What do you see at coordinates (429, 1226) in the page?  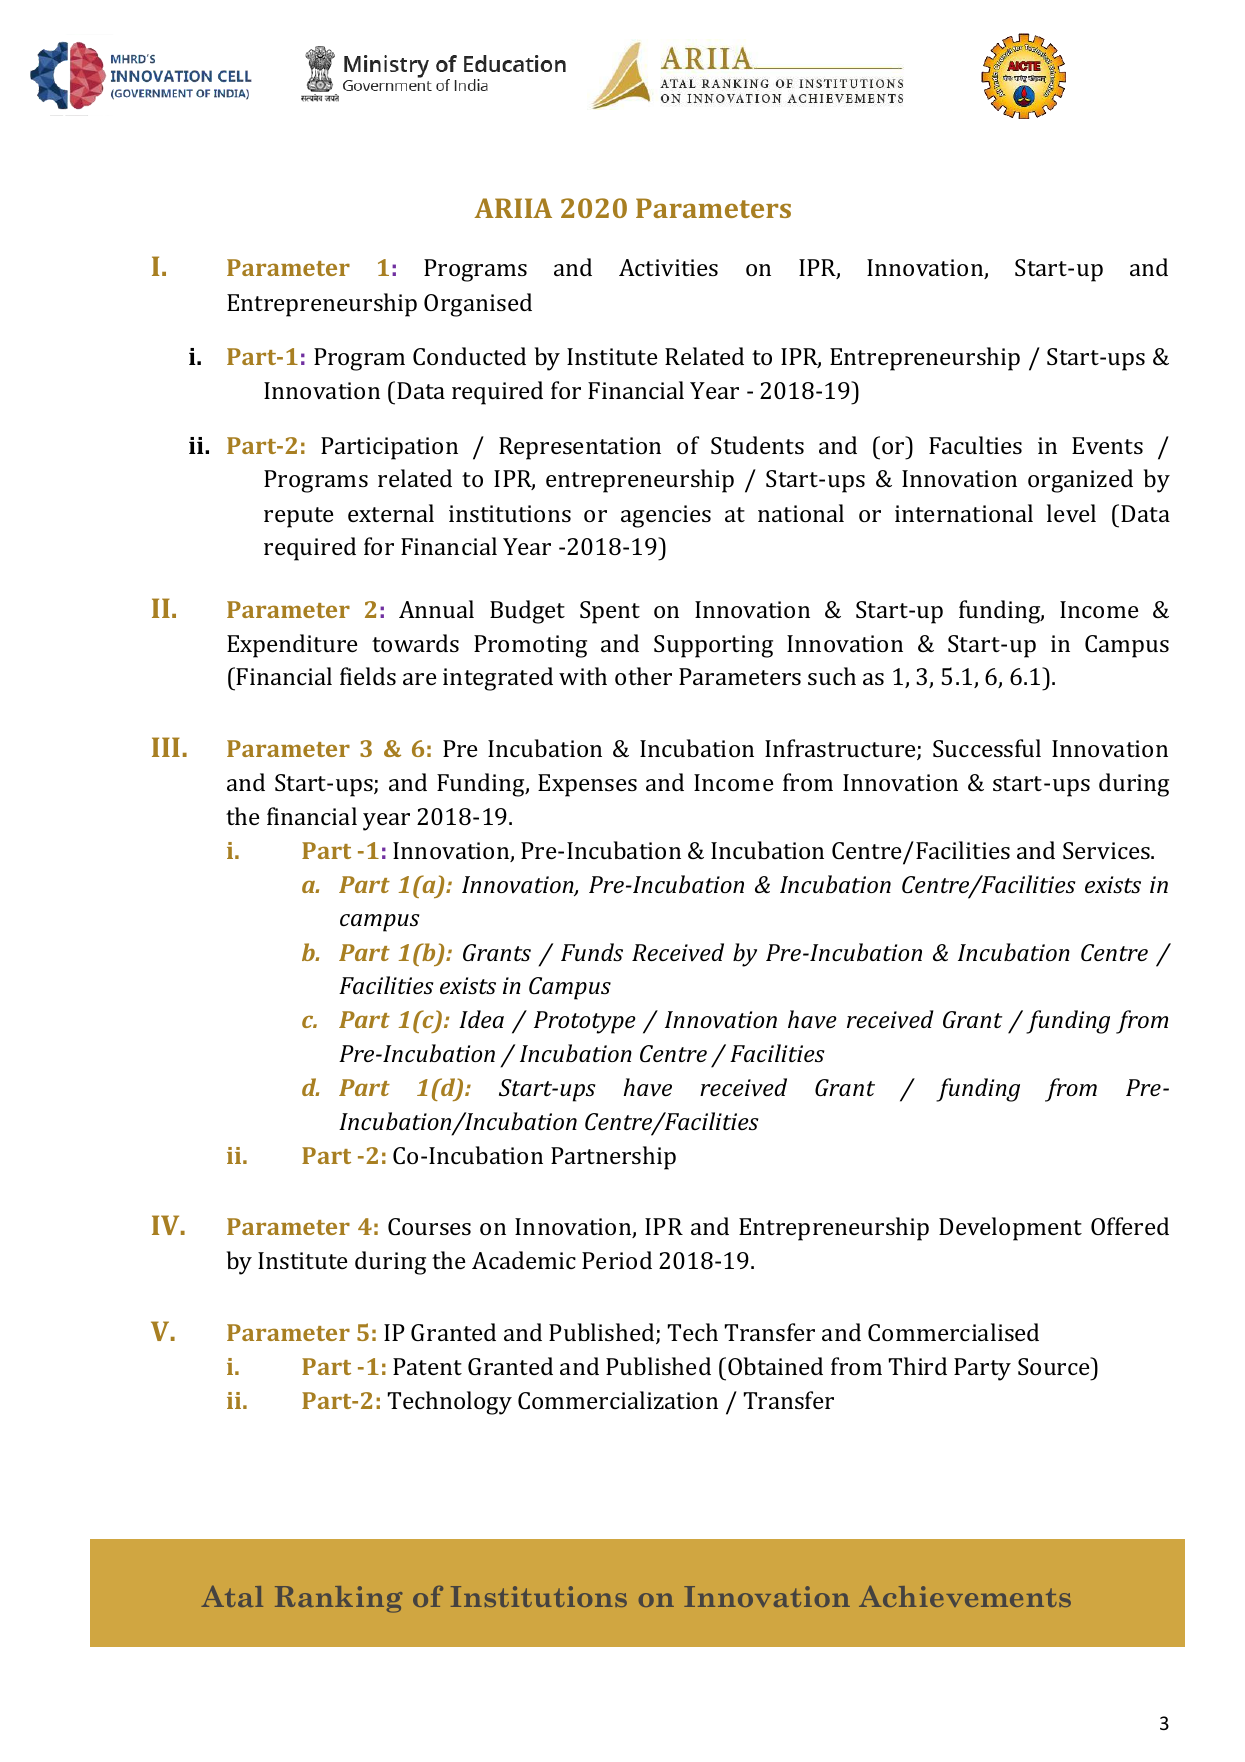 I see `Courses` at bounding box center [429, 1226].
